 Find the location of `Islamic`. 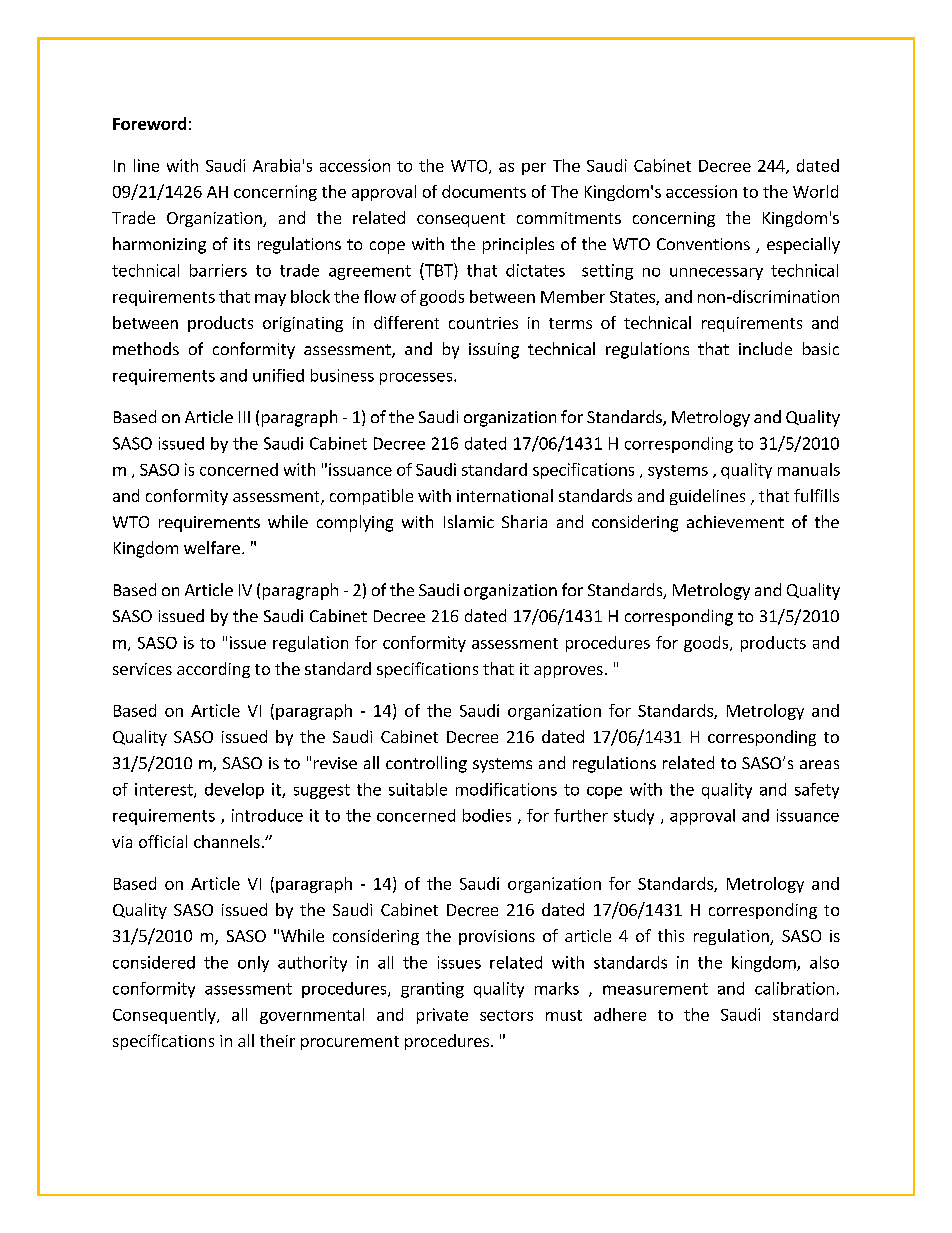

Islamic is located at coordinates (469, 521).
